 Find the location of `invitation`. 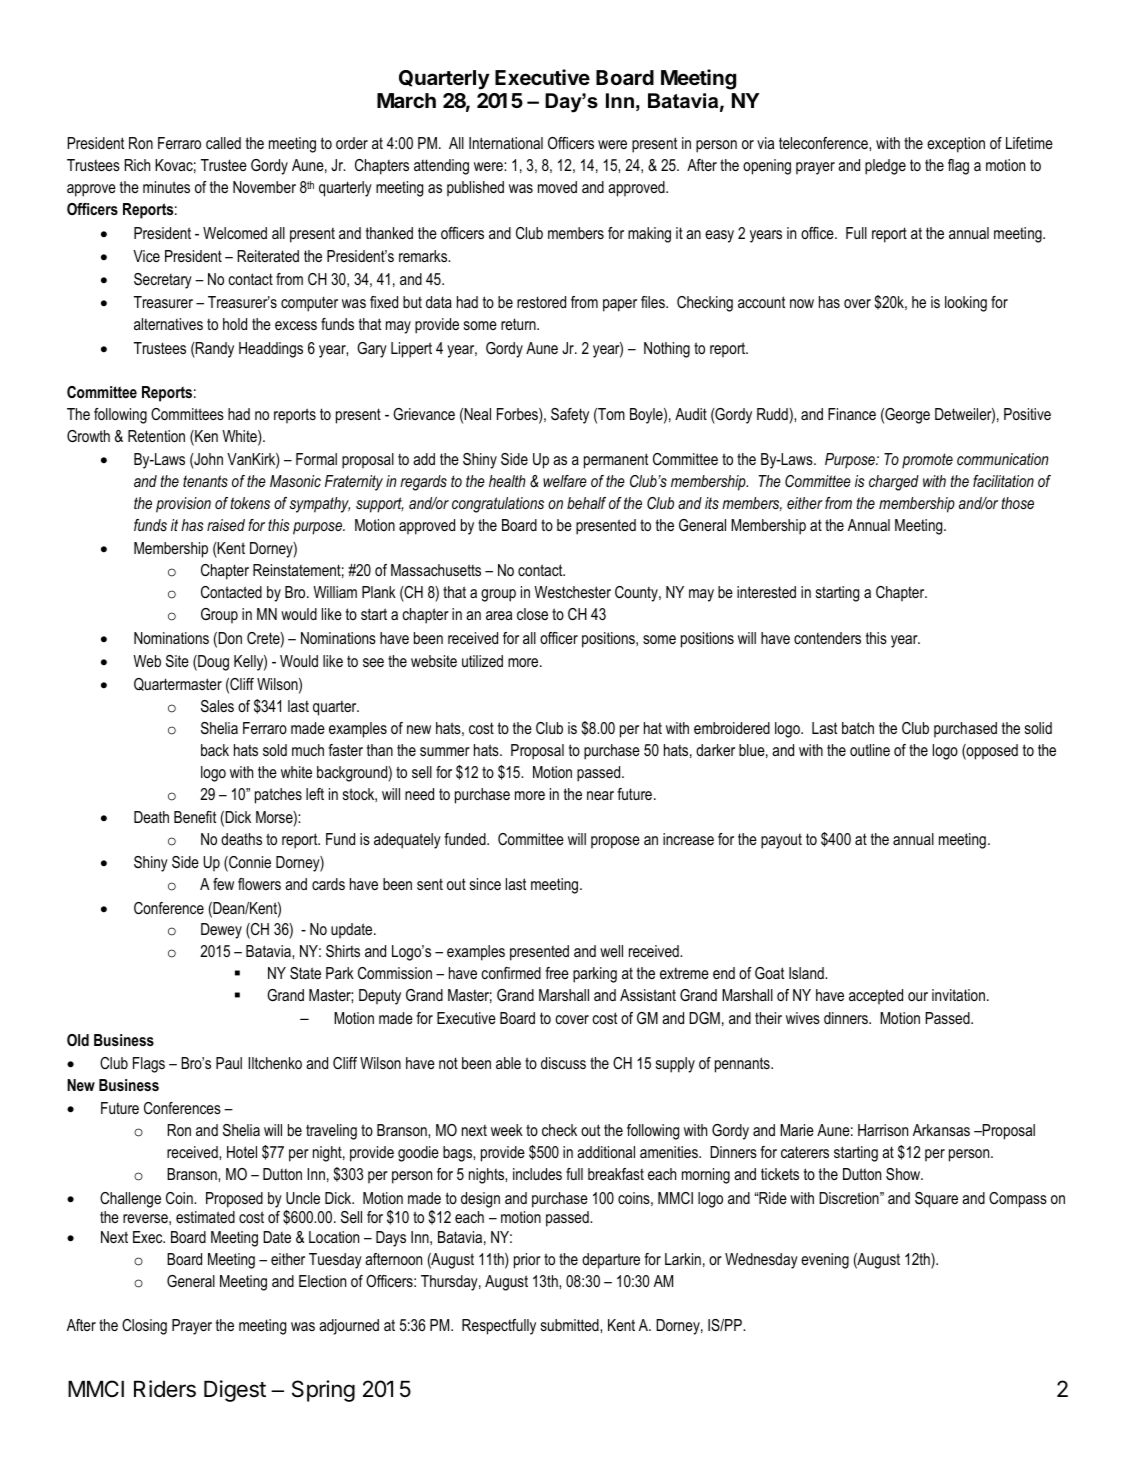

invitation is located at coordinates (958, 995).
